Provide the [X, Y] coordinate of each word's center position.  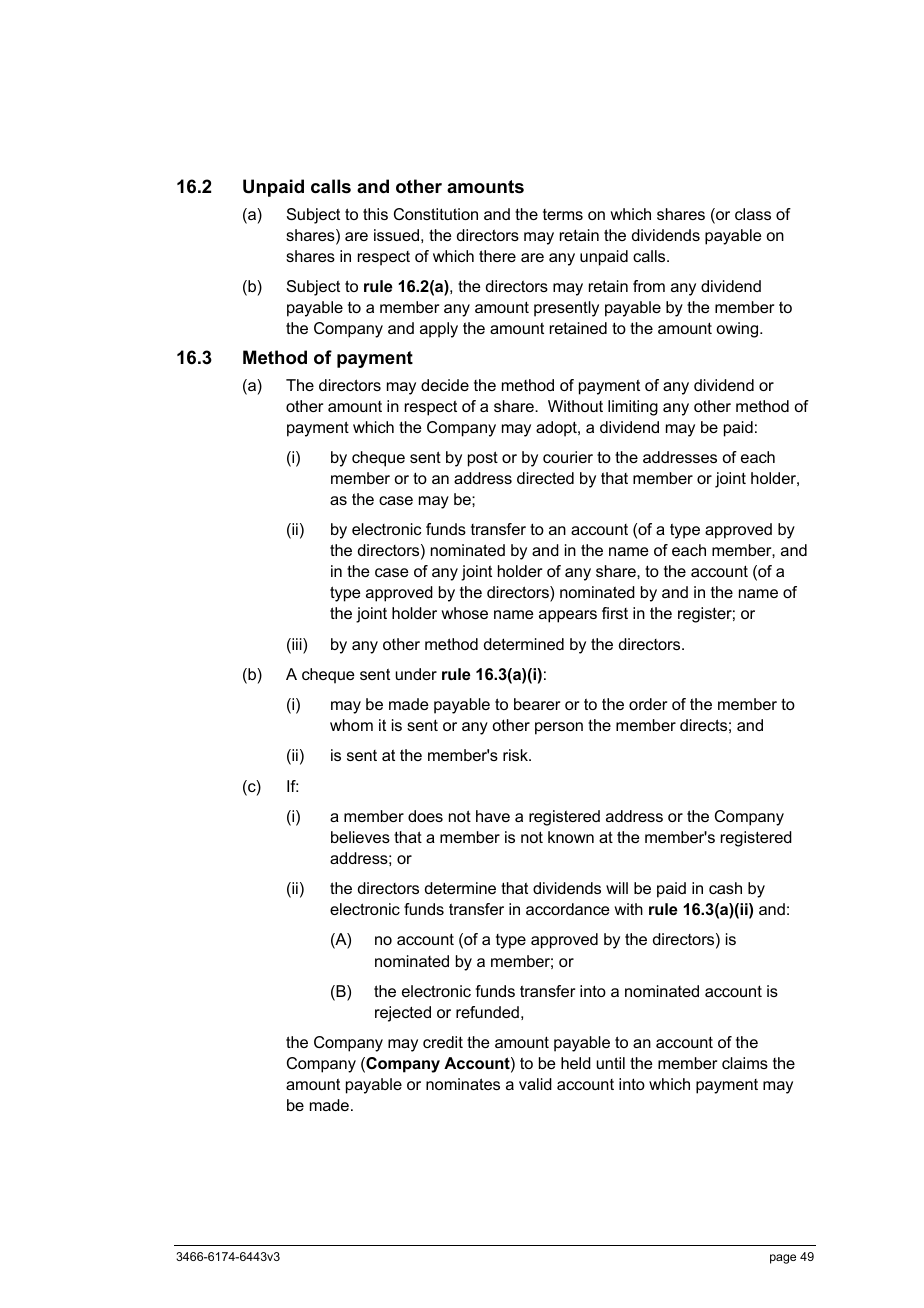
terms [563, 214]
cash [725, 888]
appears [568, 616]
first [615, 613]
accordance [568, 909]
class [753, 214]
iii [297, 645]
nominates [463, 1084]
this [375, 214]
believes [360, 837]
